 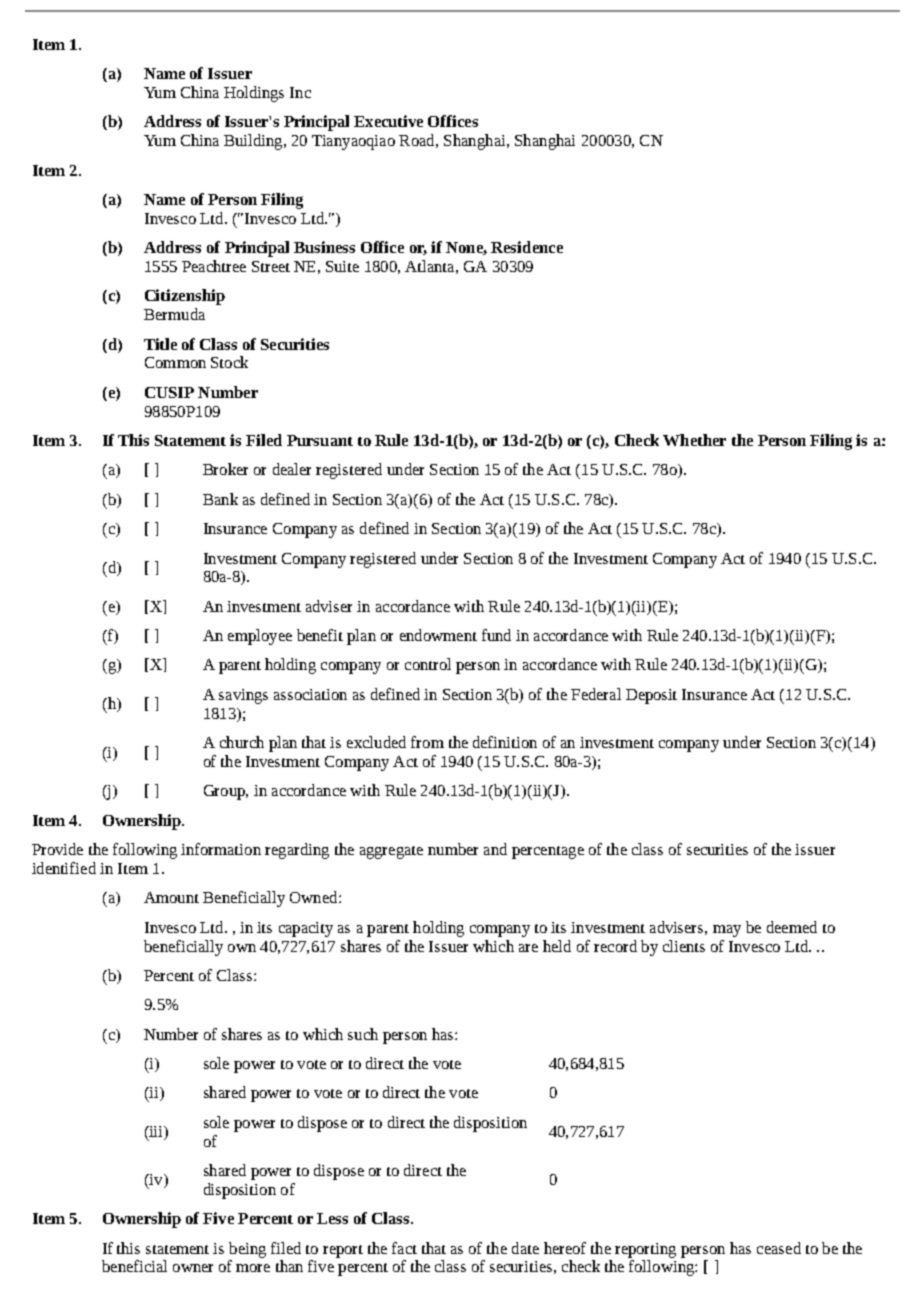 I want to click on Residence, so click(x=527, y=247).
